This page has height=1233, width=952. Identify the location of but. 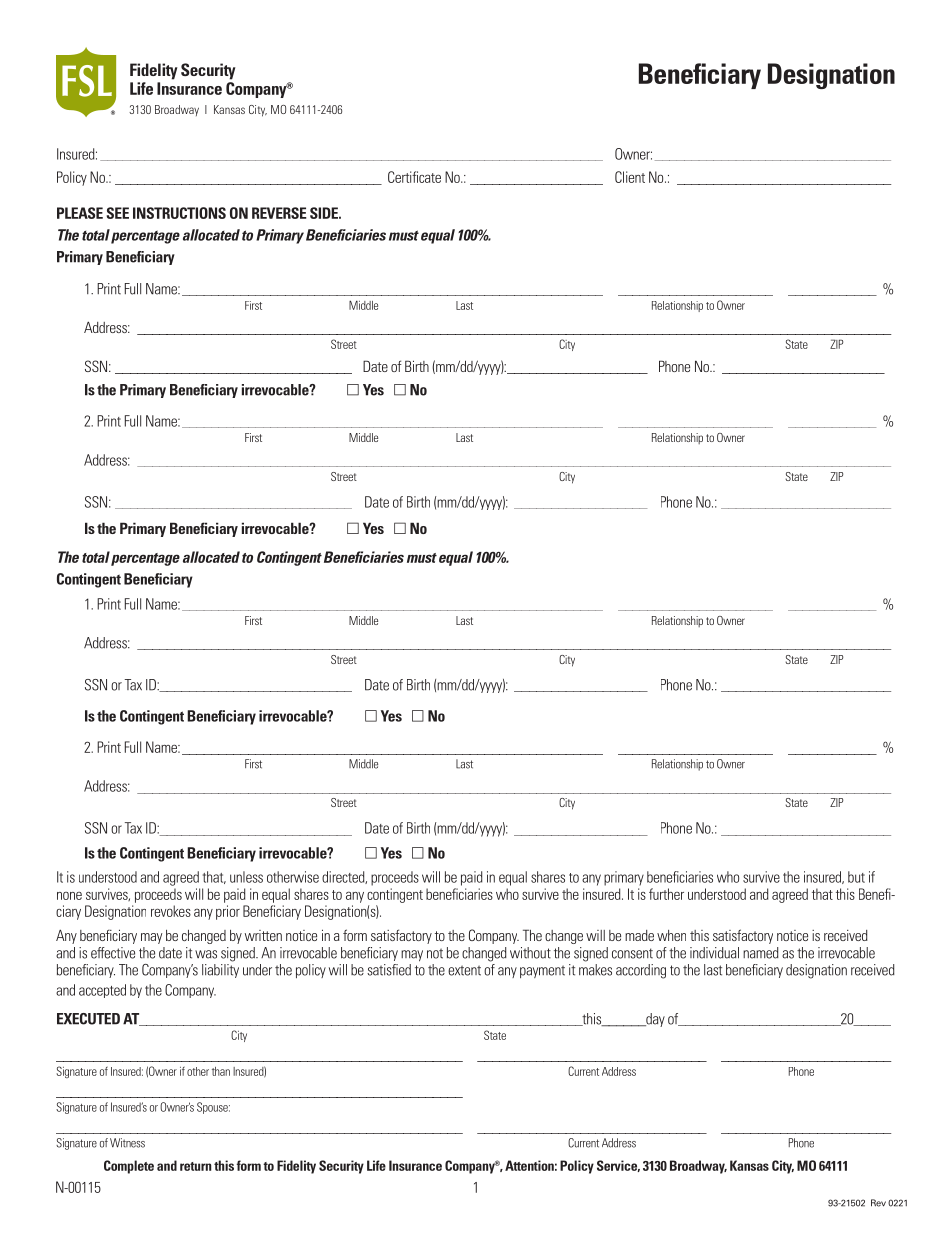
(856, 877).
